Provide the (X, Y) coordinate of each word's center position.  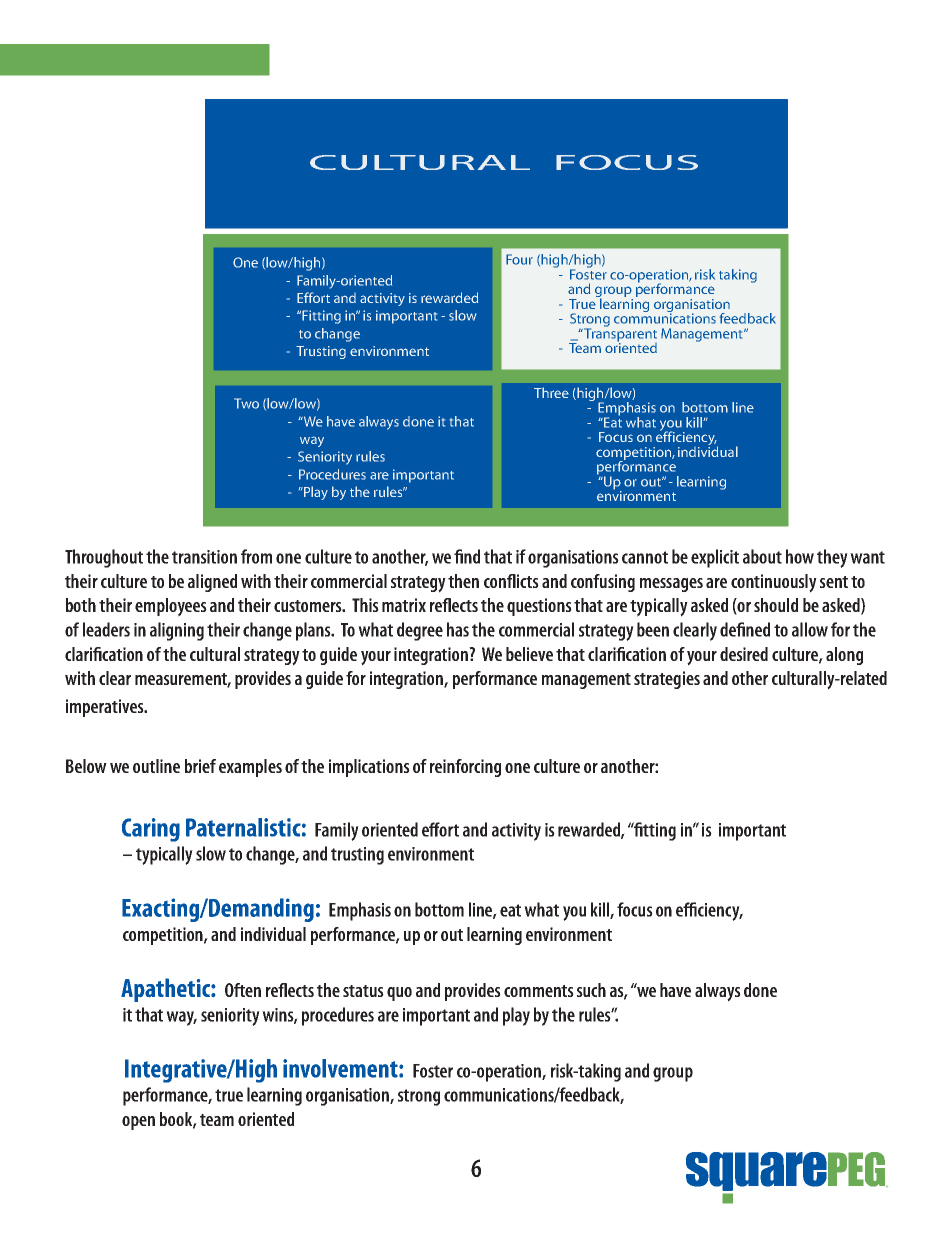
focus (635, 909)
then (463, 581)
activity (516, 832)
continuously (774, 583)
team (217, 1120)
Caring (151, 830)
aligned (212, 583)
